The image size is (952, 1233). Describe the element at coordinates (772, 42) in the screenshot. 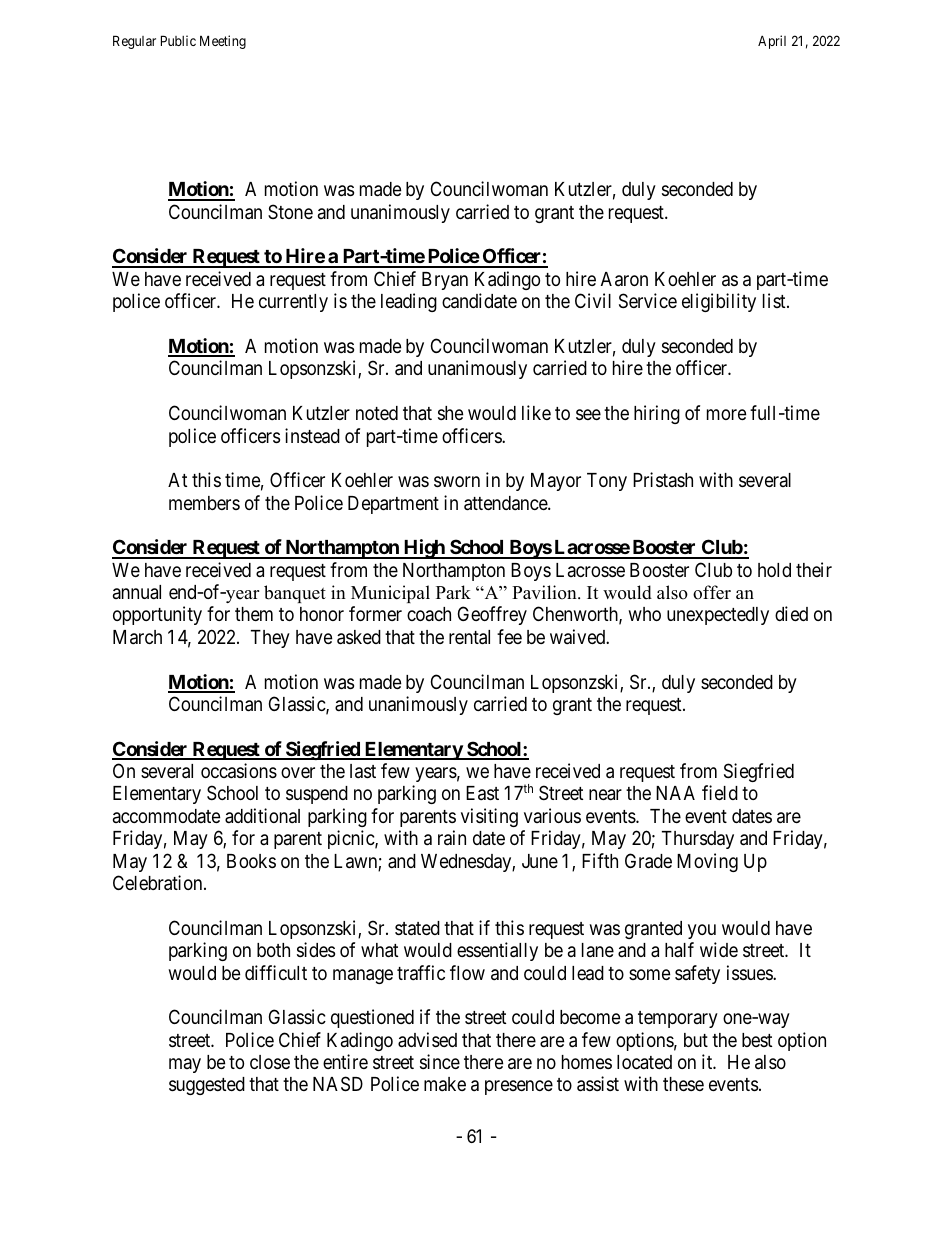

I see `April` at that location.
